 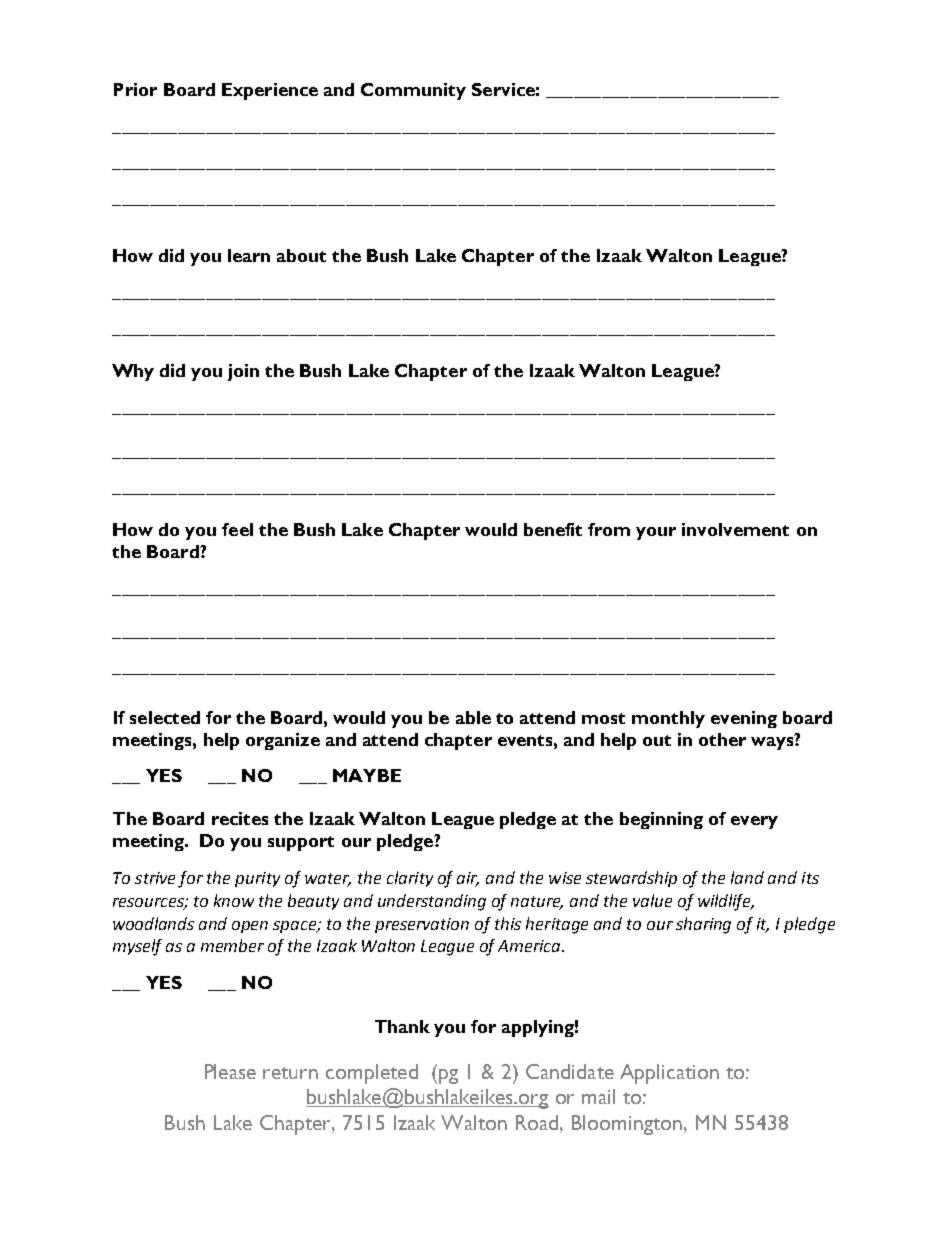 What do you see at coordinates (413, 91) in the screenshot?
I see `Community` at bounding box center [413, 91].
